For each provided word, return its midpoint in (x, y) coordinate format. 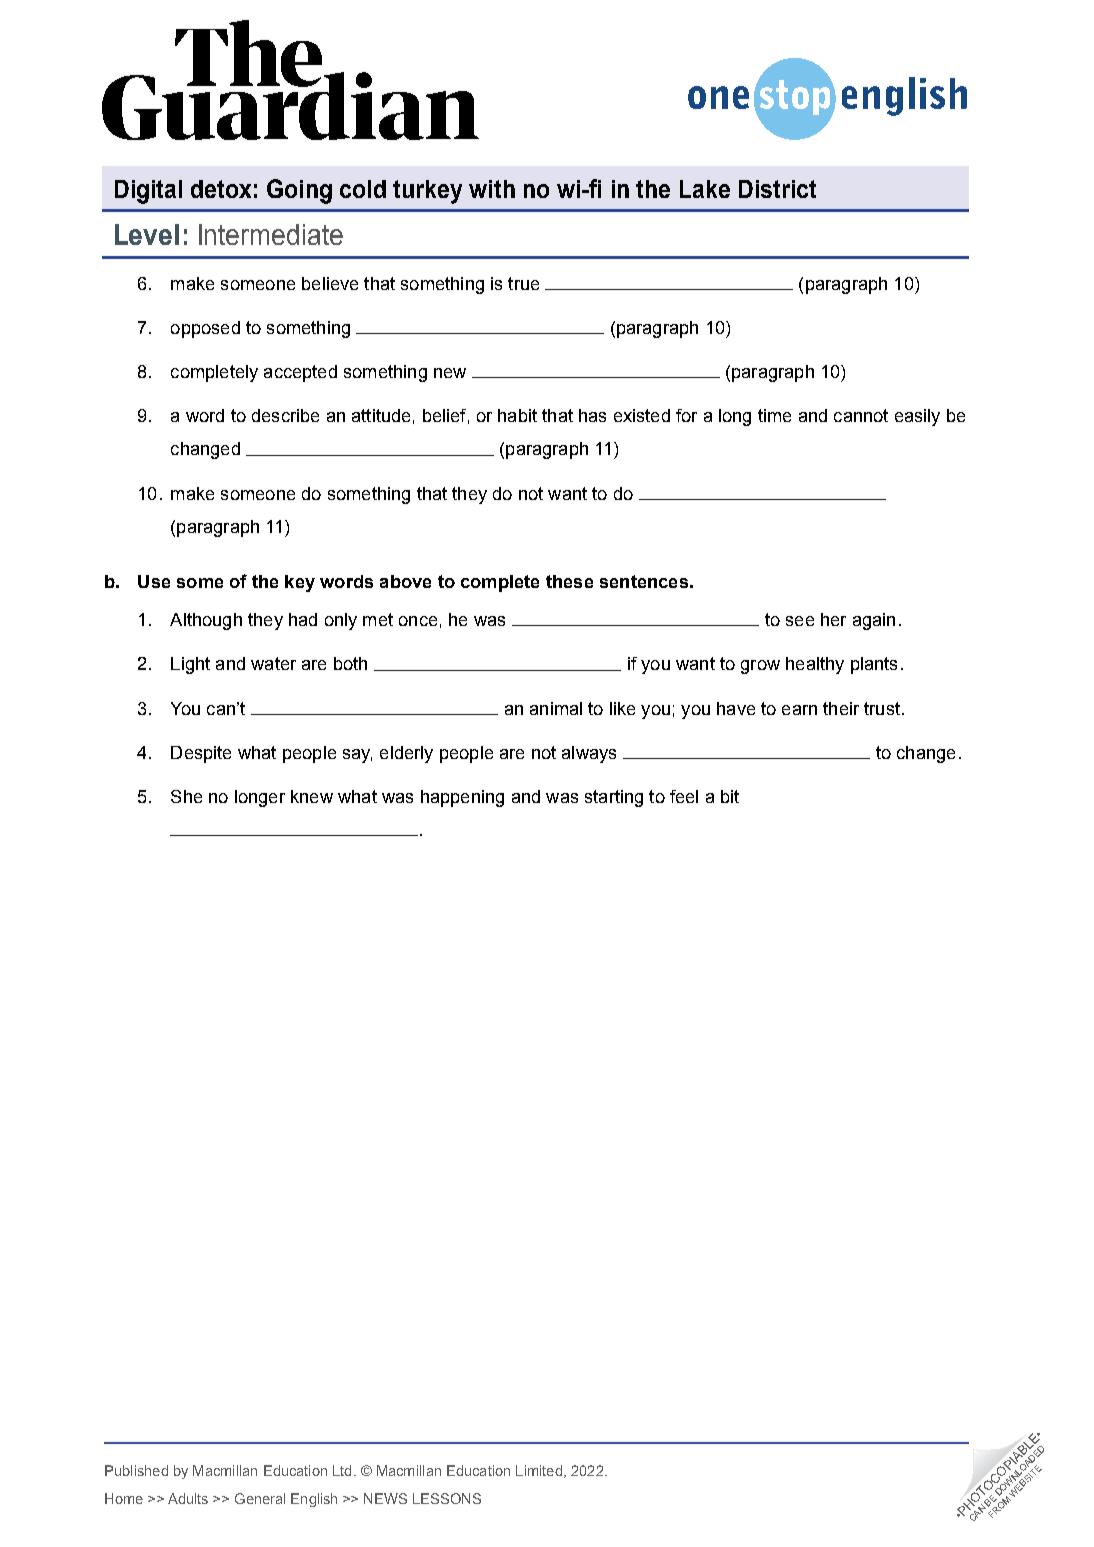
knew (312, 796)
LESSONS (447, 1498)
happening (462, 798)
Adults (188, 1498)
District (777, 189)
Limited (539, 1470)
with (492, 189)
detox (221, 189)
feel (684, 796)
